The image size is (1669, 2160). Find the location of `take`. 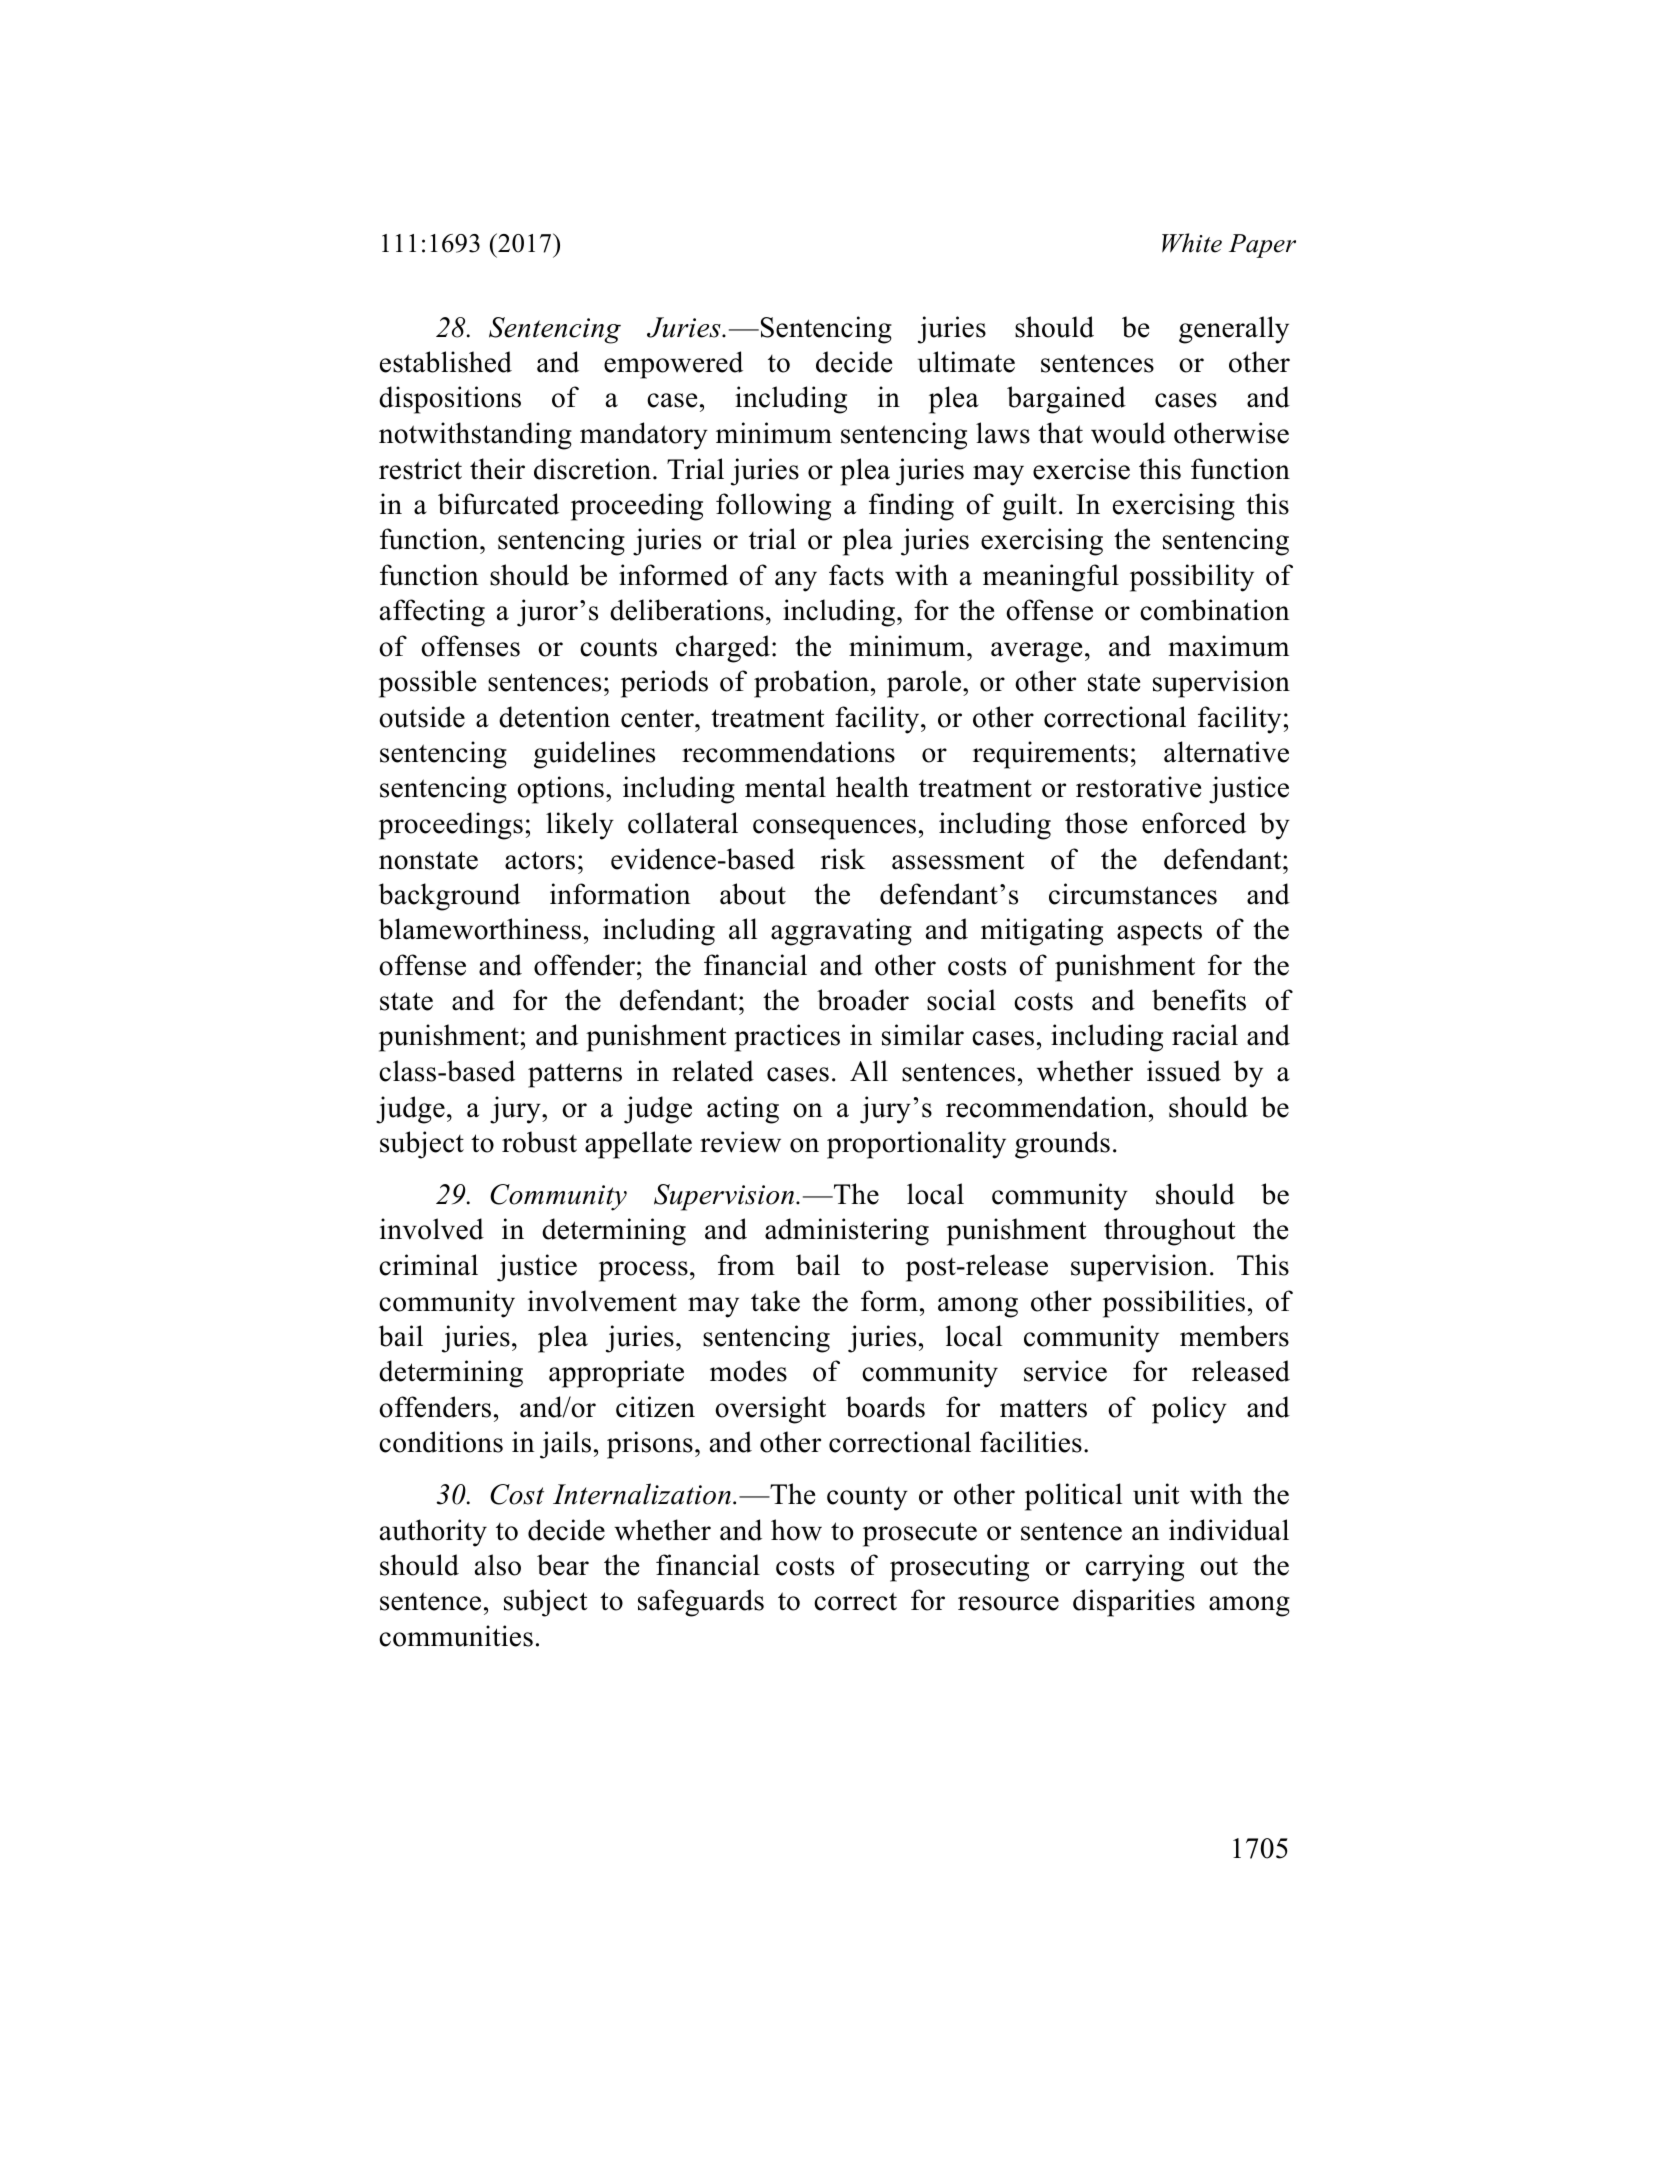

take is located at coordinates (775, 1301).
